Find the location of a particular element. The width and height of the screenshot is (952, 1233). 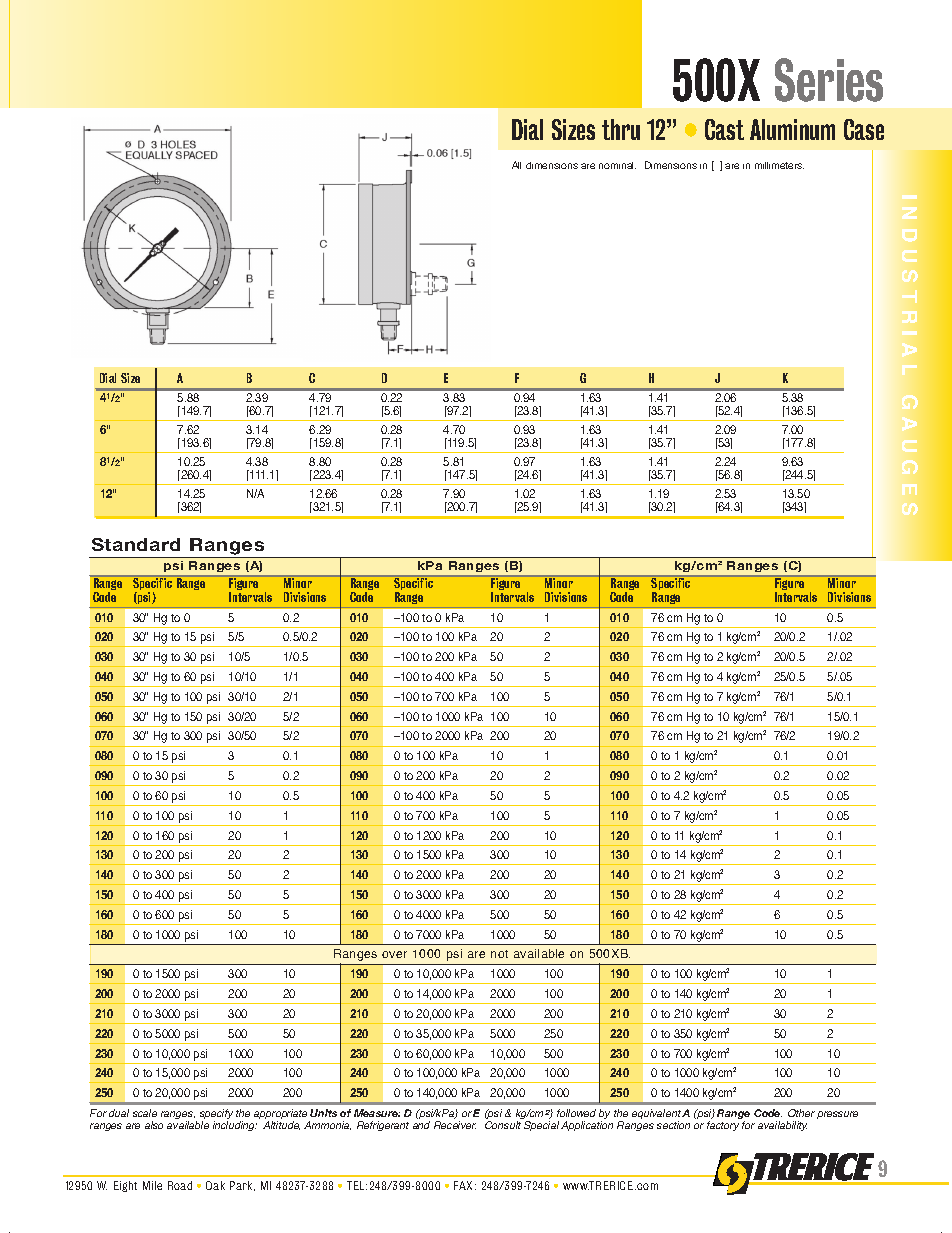

Oak is located at coordinates (215, 1185).
